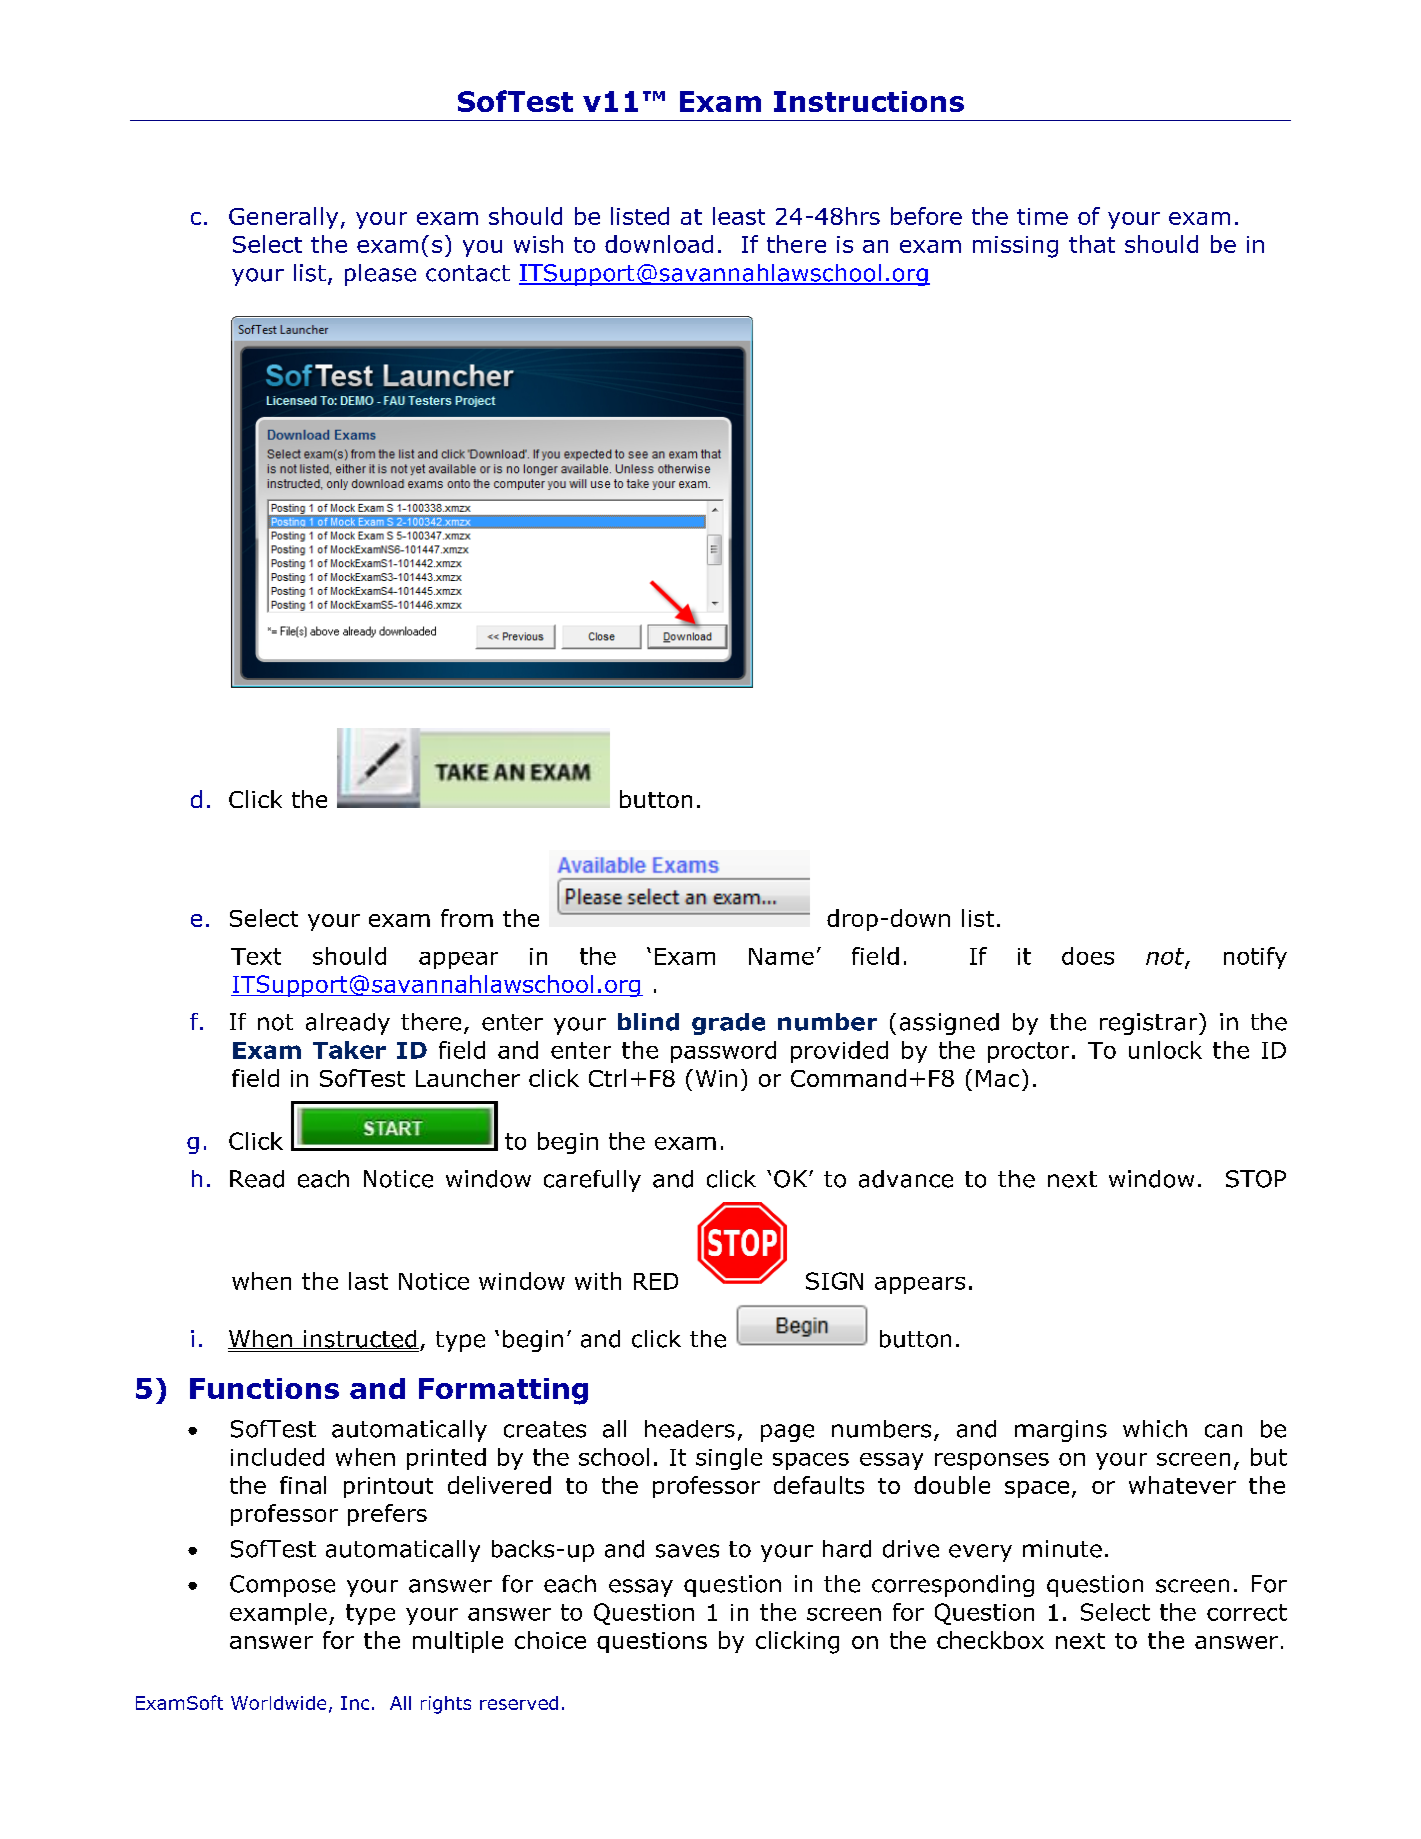 The width and height of the screenshot is (1421, 1839). What do you see at coordinates (723, 1052) in the screenshot?
I see `password` at bounding box center [723, 1052].
